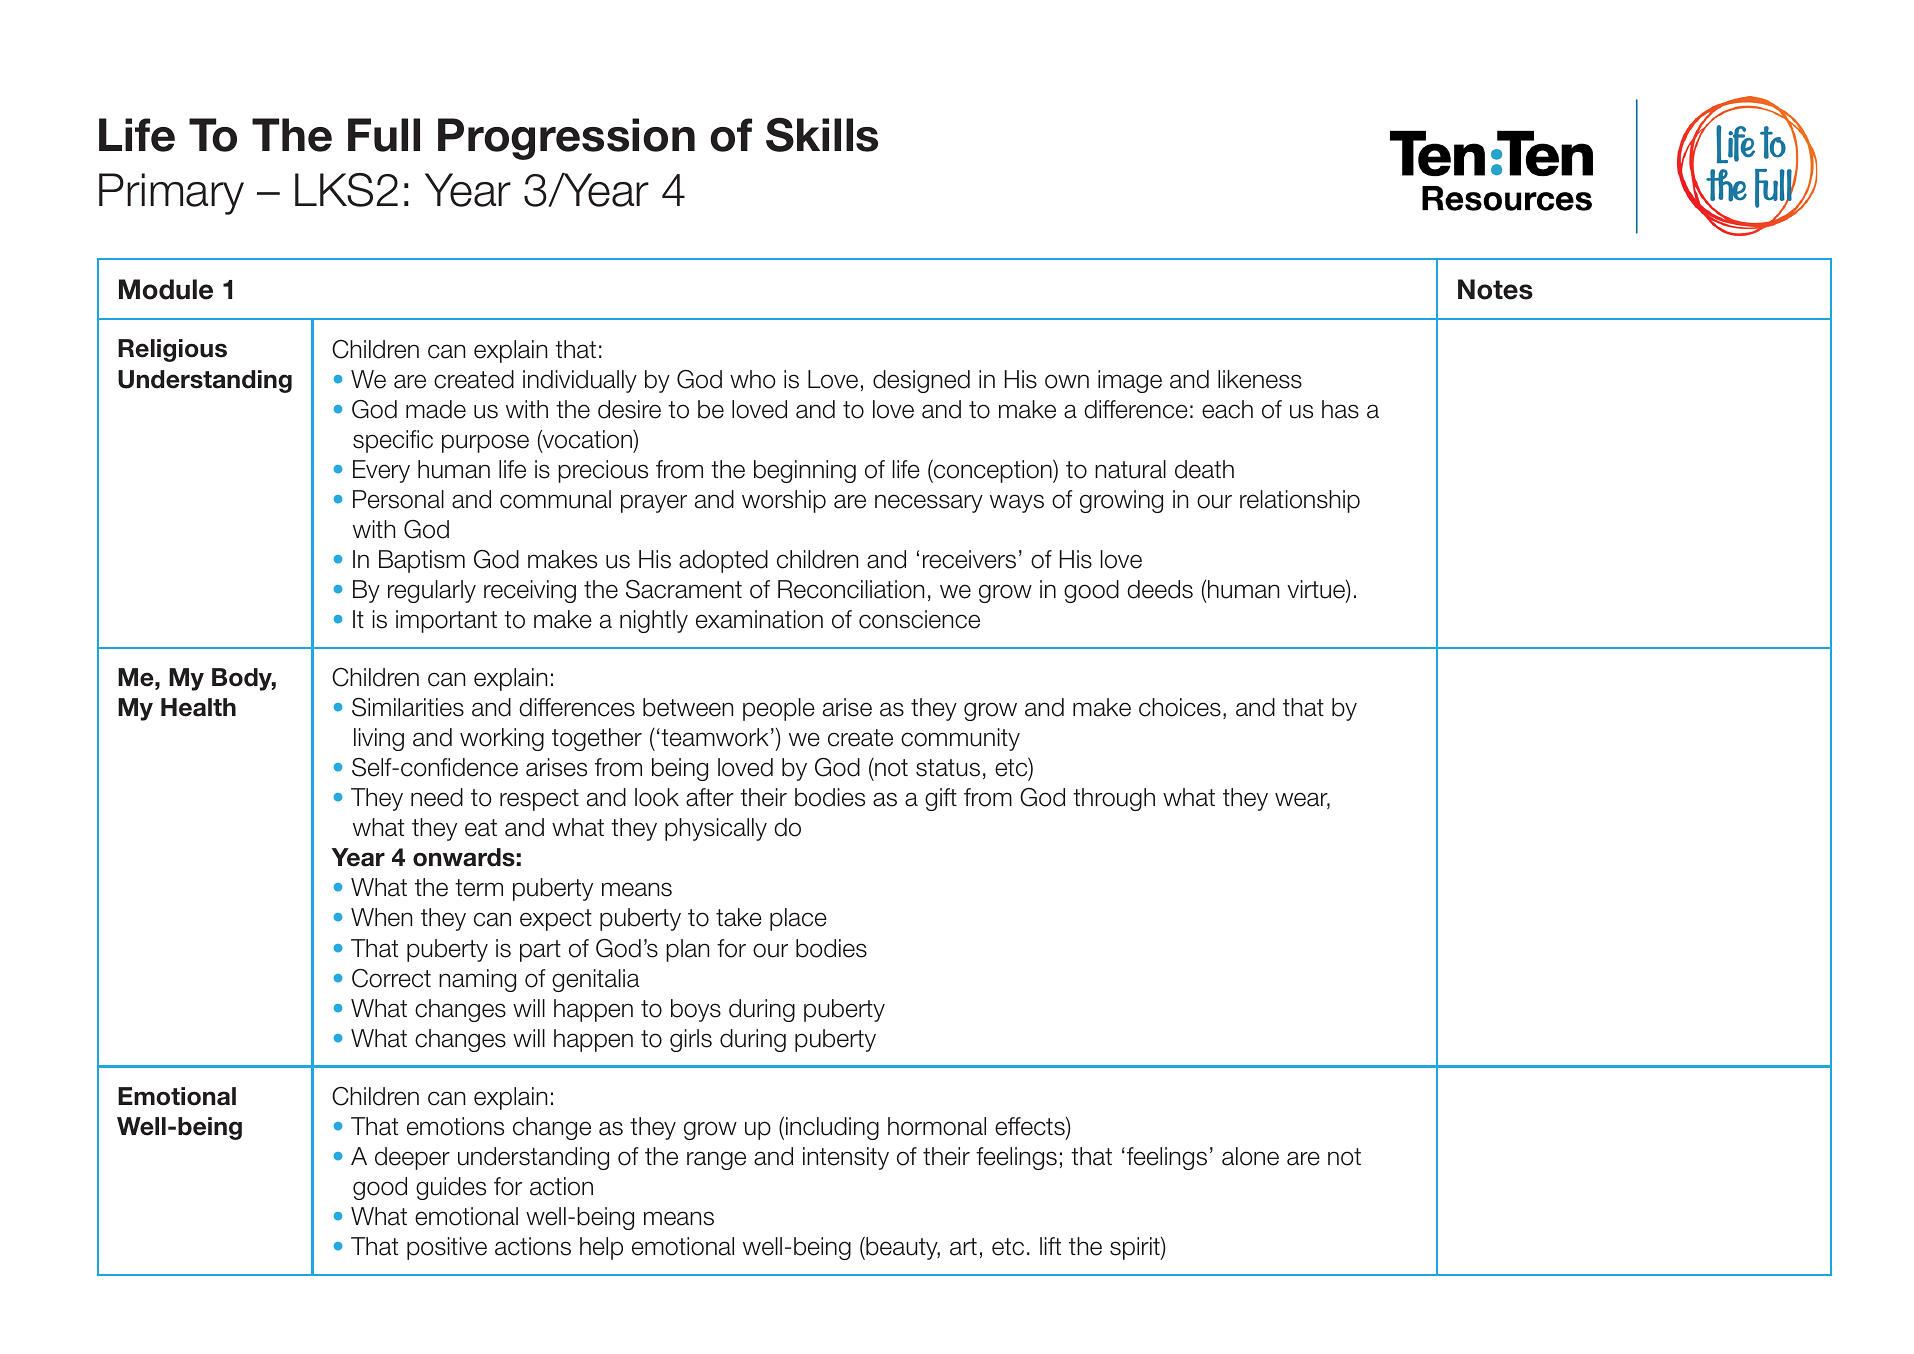  Describe the element at coordinates (846, 1158) in the page. I see `intensity` at that location.
